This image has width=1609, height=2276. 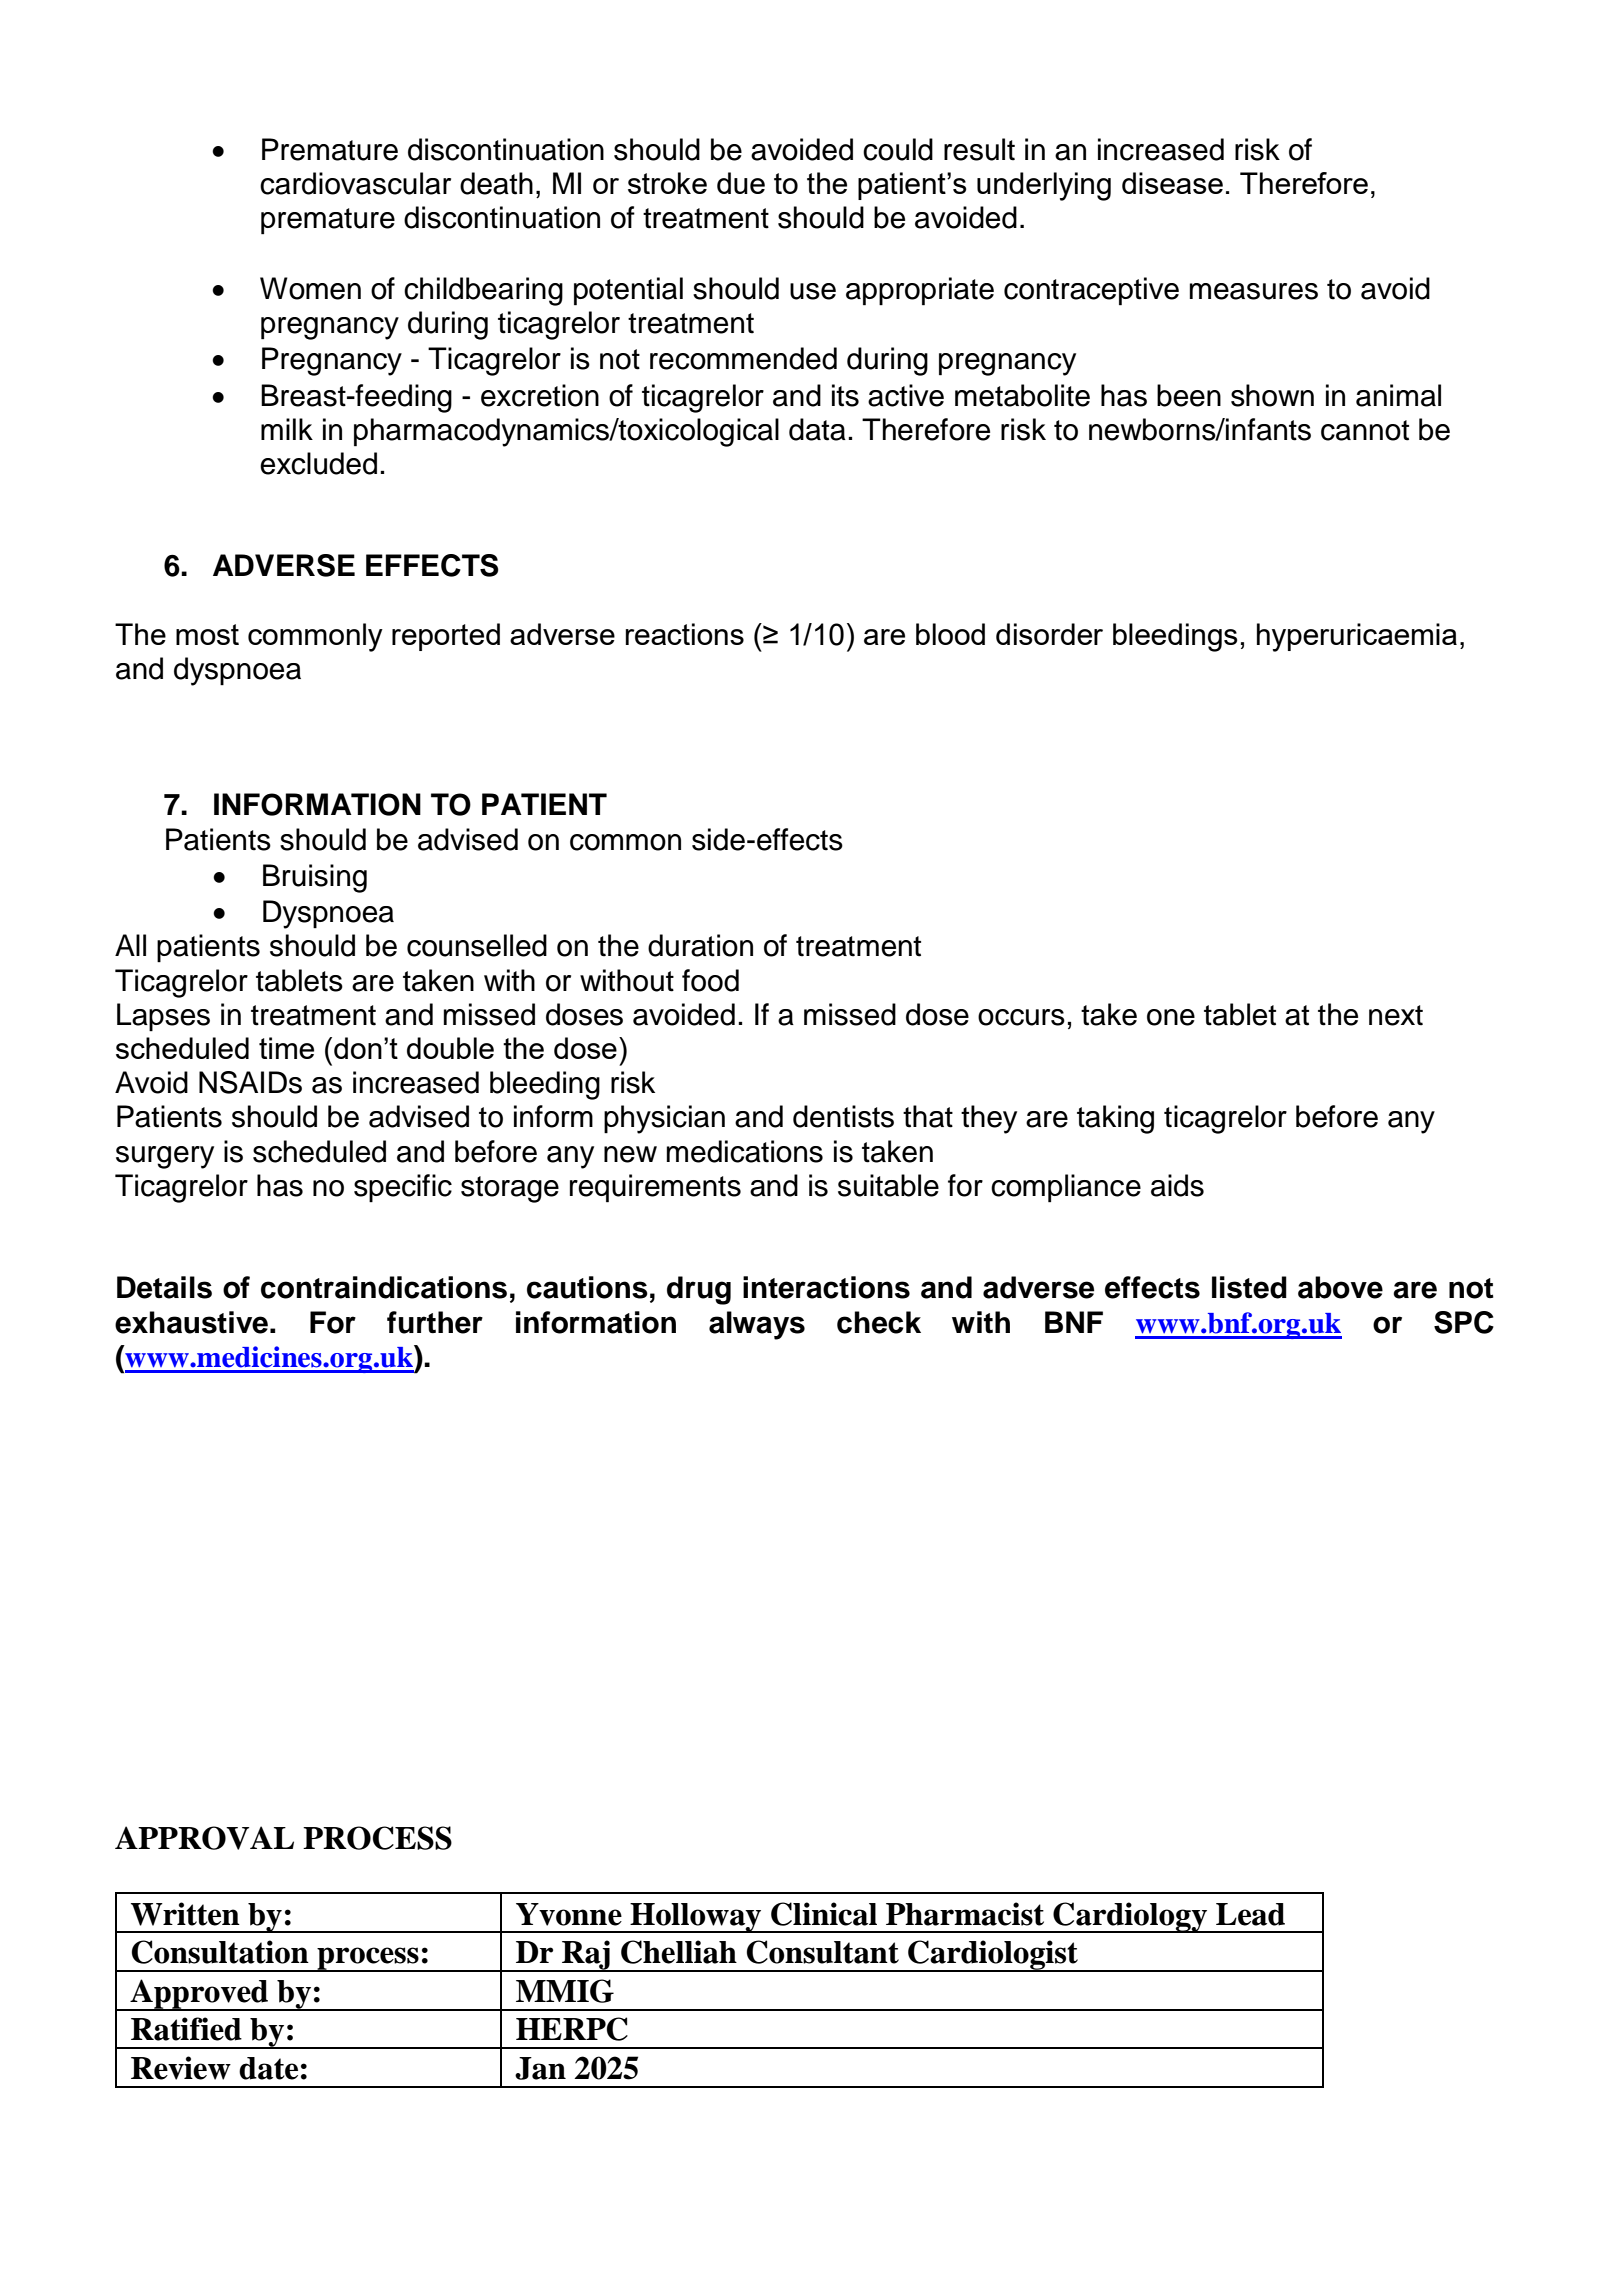 What do you see at coordinates (741, 183) in the image?
I see `due` at bounding box center [741, 183].
